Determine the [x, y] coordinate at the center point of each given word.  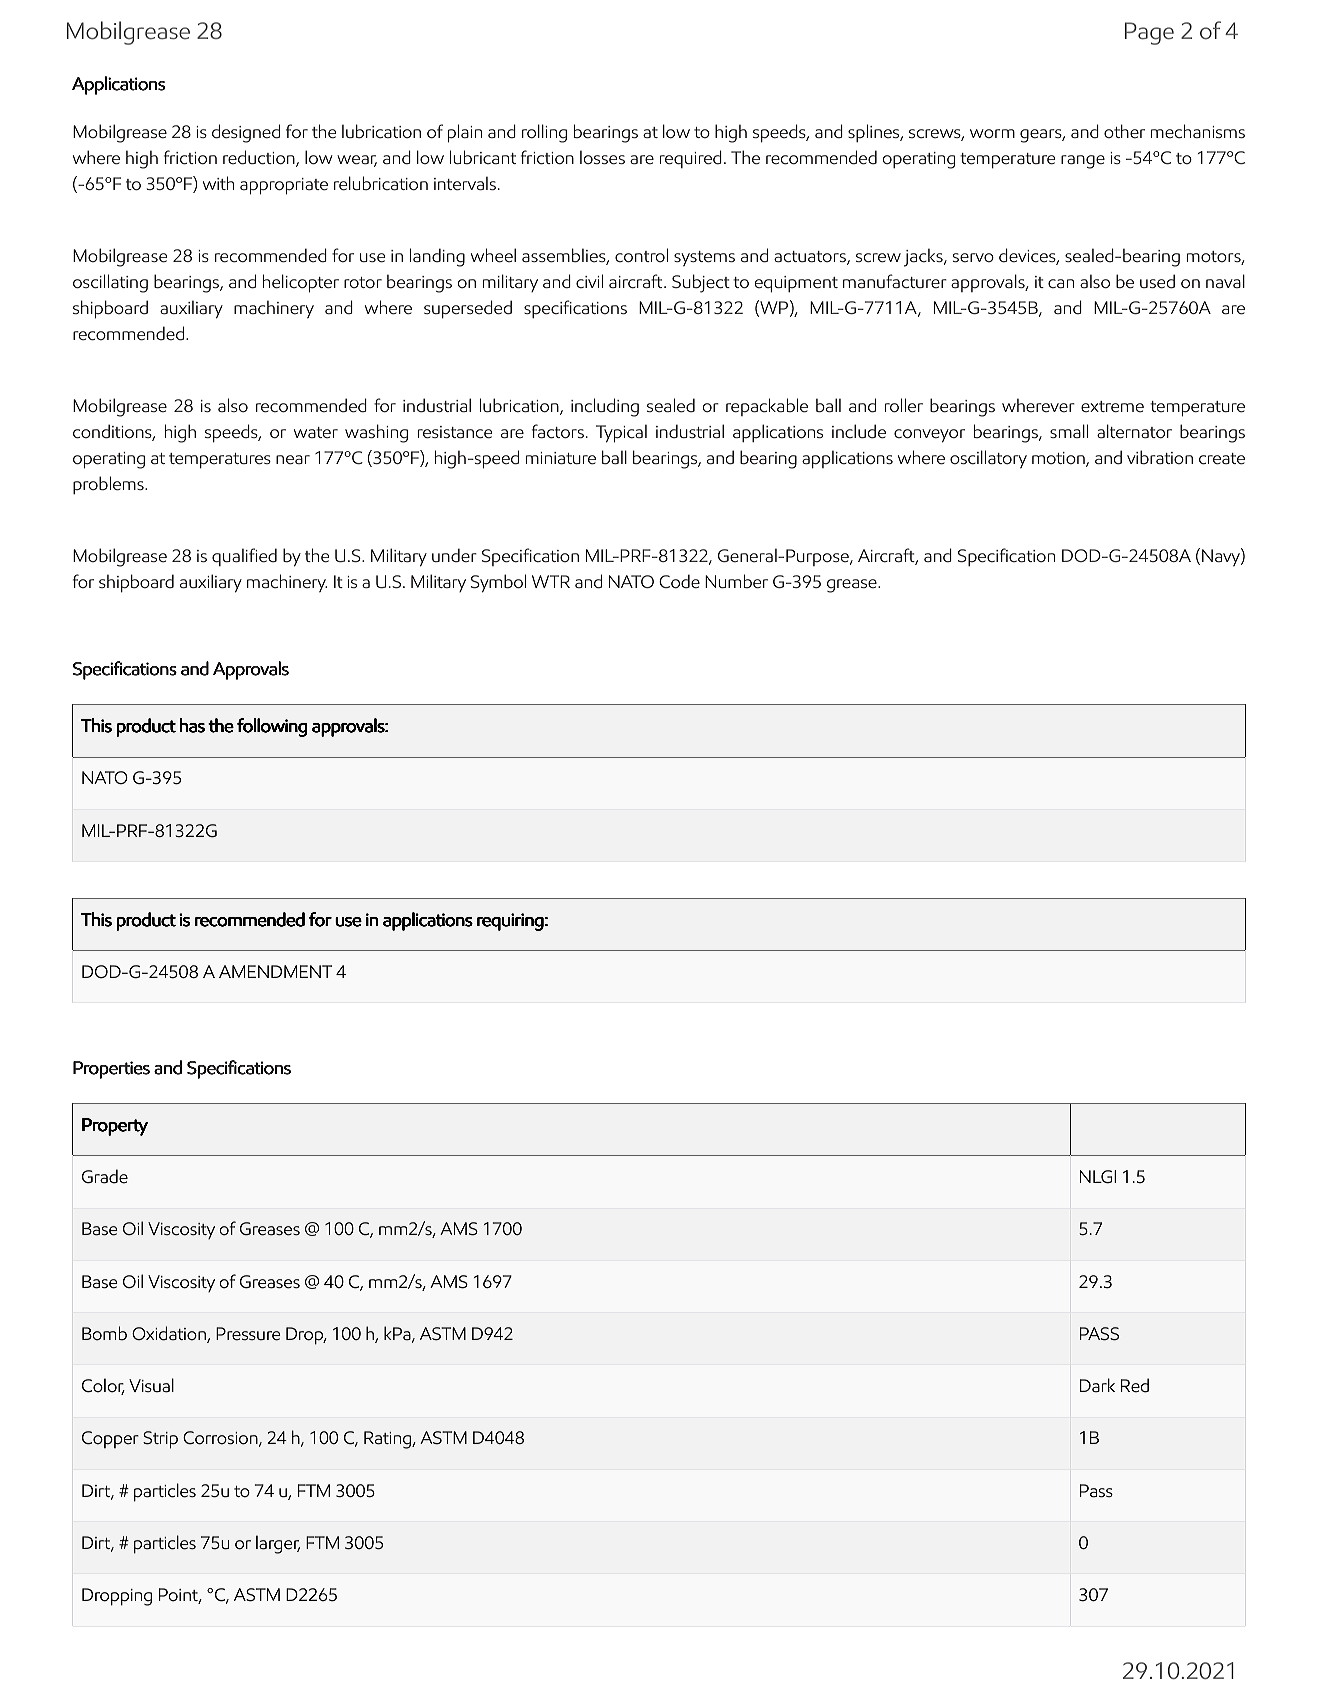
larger [278, 1544]
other [1124, 131]
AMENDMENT [275, 971]
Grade [105, 1176]
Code [679, 581]
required [691, 159]
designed [246, 133]
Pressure [248, 1334]
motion [1059, 459]
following [272, 727]
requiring [510, 922]
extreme [1112, 407]
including [605, 407]
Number [736, 581]
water [316, 433]
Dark [1097, 1385]
